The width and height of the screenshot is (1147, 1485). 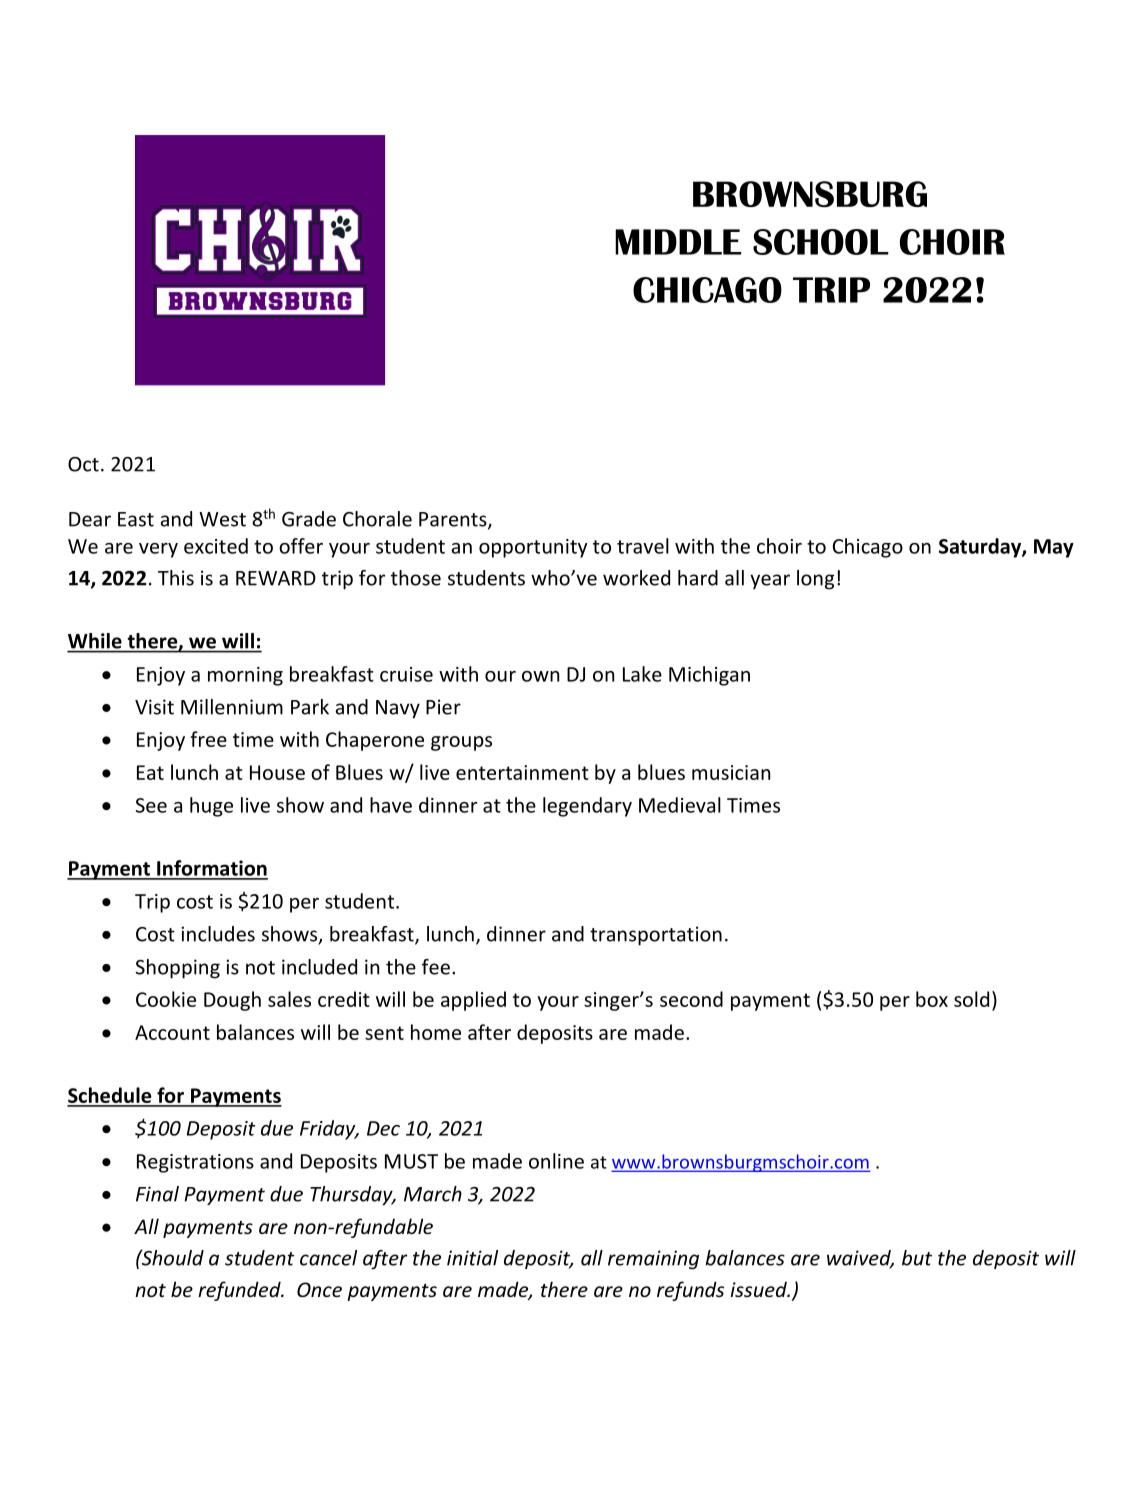 What do you see at coordinates (678, 242) in the screenshot?
I see `MIDDLE` at bounding box center [678, 242].
